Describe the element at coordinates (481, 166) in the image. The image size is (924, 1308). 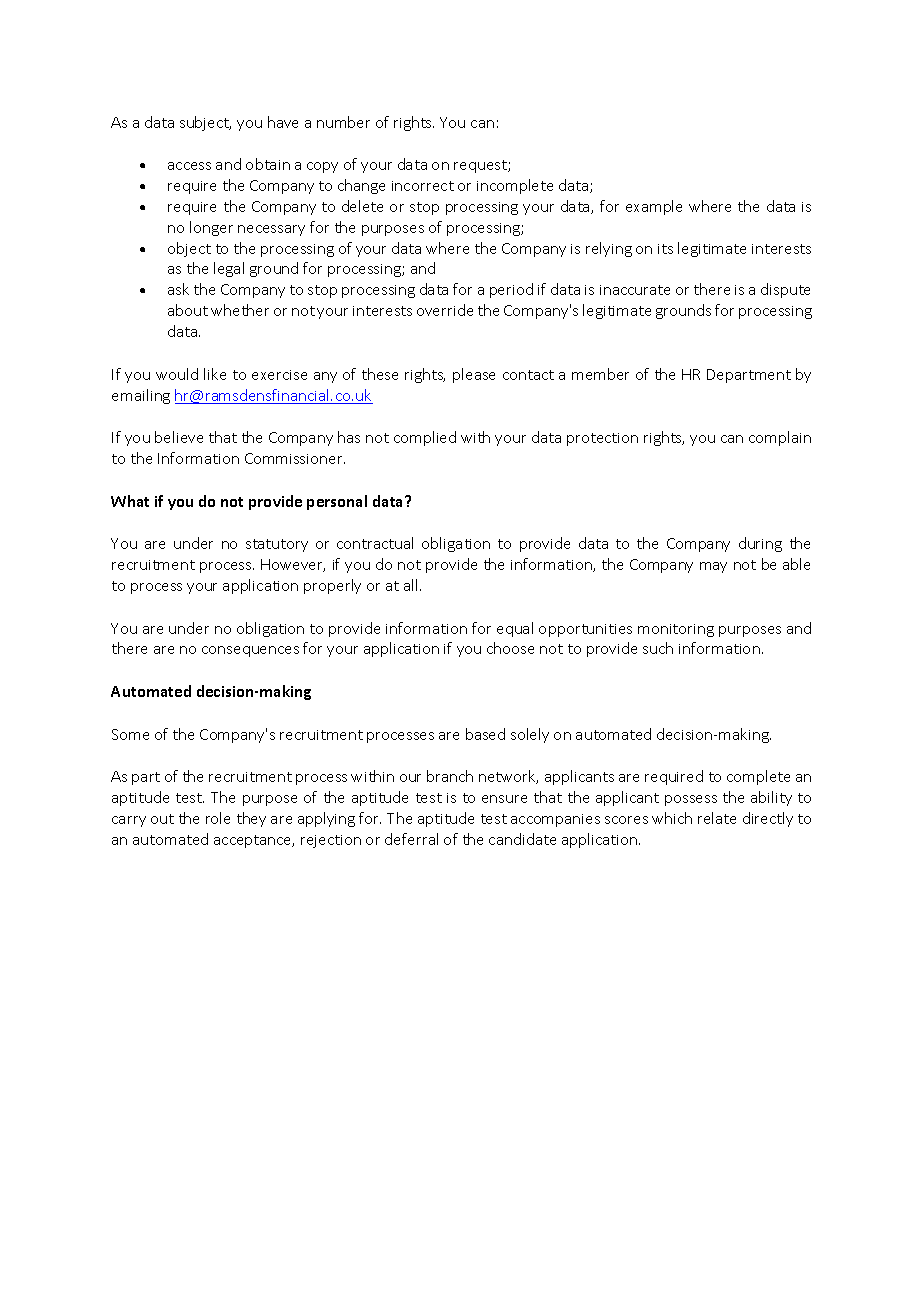
I see `request` at that location.
